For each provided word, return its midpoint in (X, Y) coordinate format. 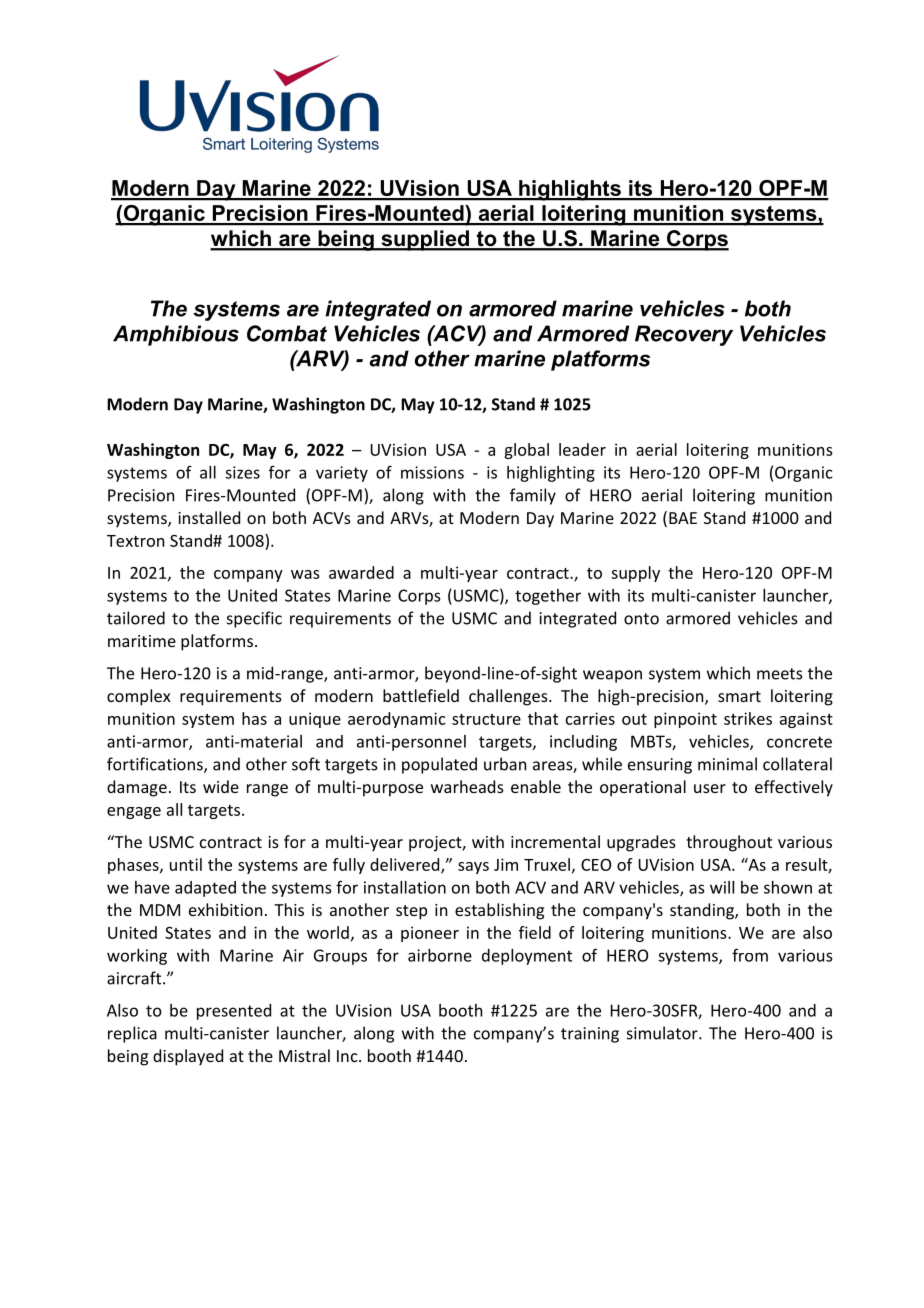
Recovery (684, 335)
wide (221, 786)
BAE (683, 518)
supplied (425, 240)
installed (209, 517)
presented (234, 1012)
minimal (727, 764)
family (533, 496)
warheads (467, 786)
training (590, 1035)
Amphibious (176, 335)
